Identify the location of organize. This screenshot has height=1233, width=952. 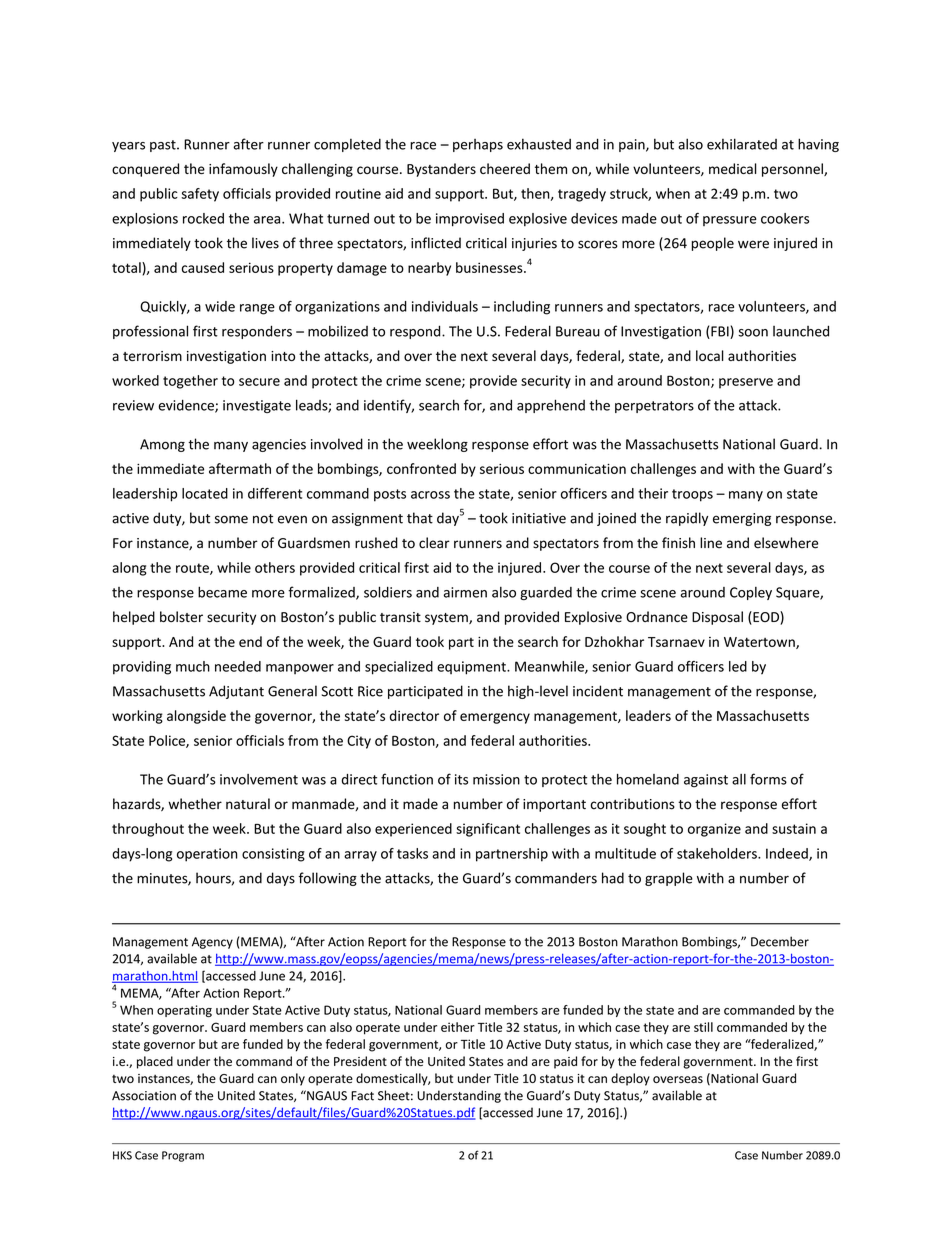
(714, 830).
